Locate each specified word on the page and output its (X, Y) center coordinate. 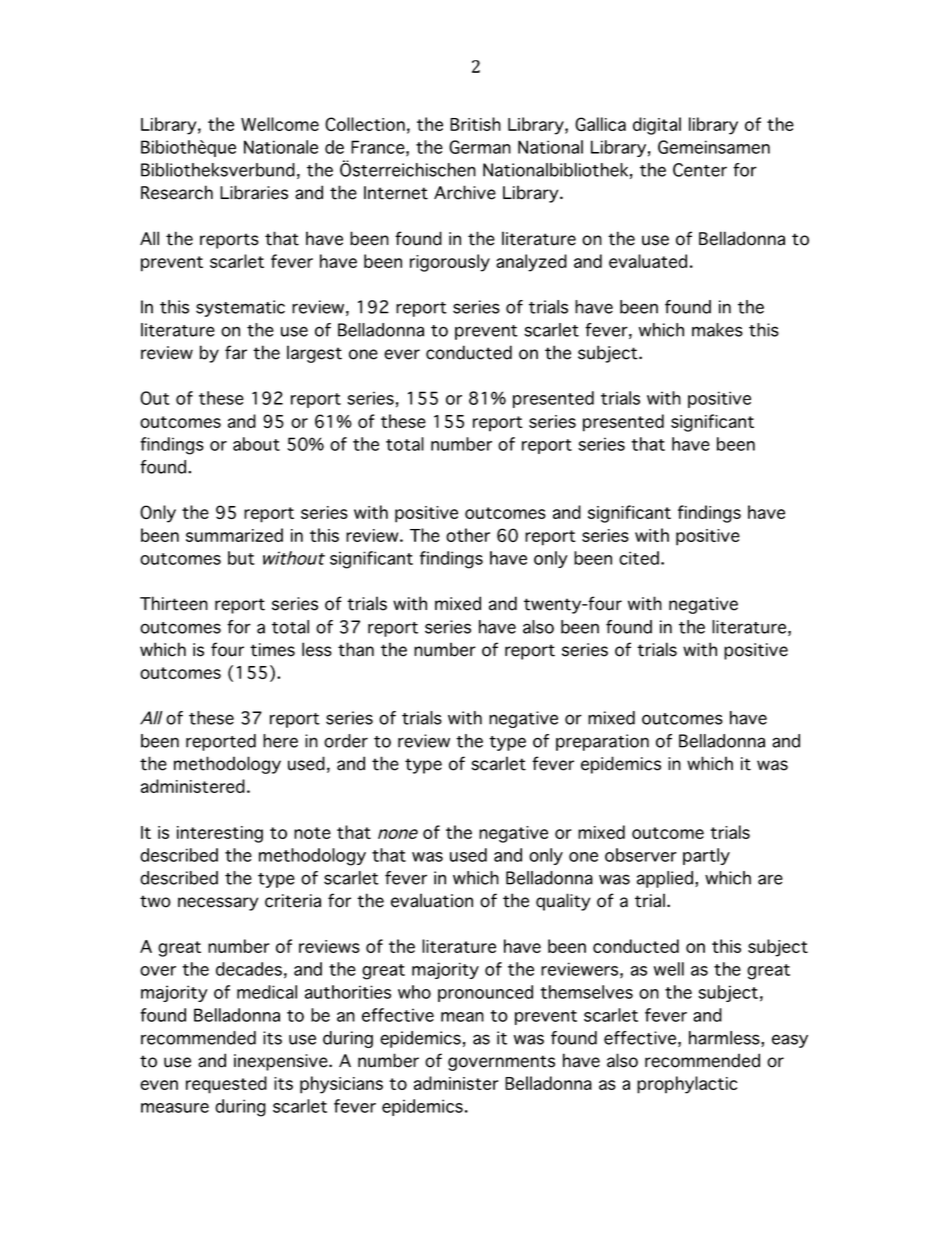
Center (700, 170)
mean (462, 1017)
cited (639, 558)
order (346, 741)
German (480, 147)
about (256, 444)
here (280, 741)
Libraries (254, 192)
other (468, 535)
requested (226, 1085)
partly (706, 856)
